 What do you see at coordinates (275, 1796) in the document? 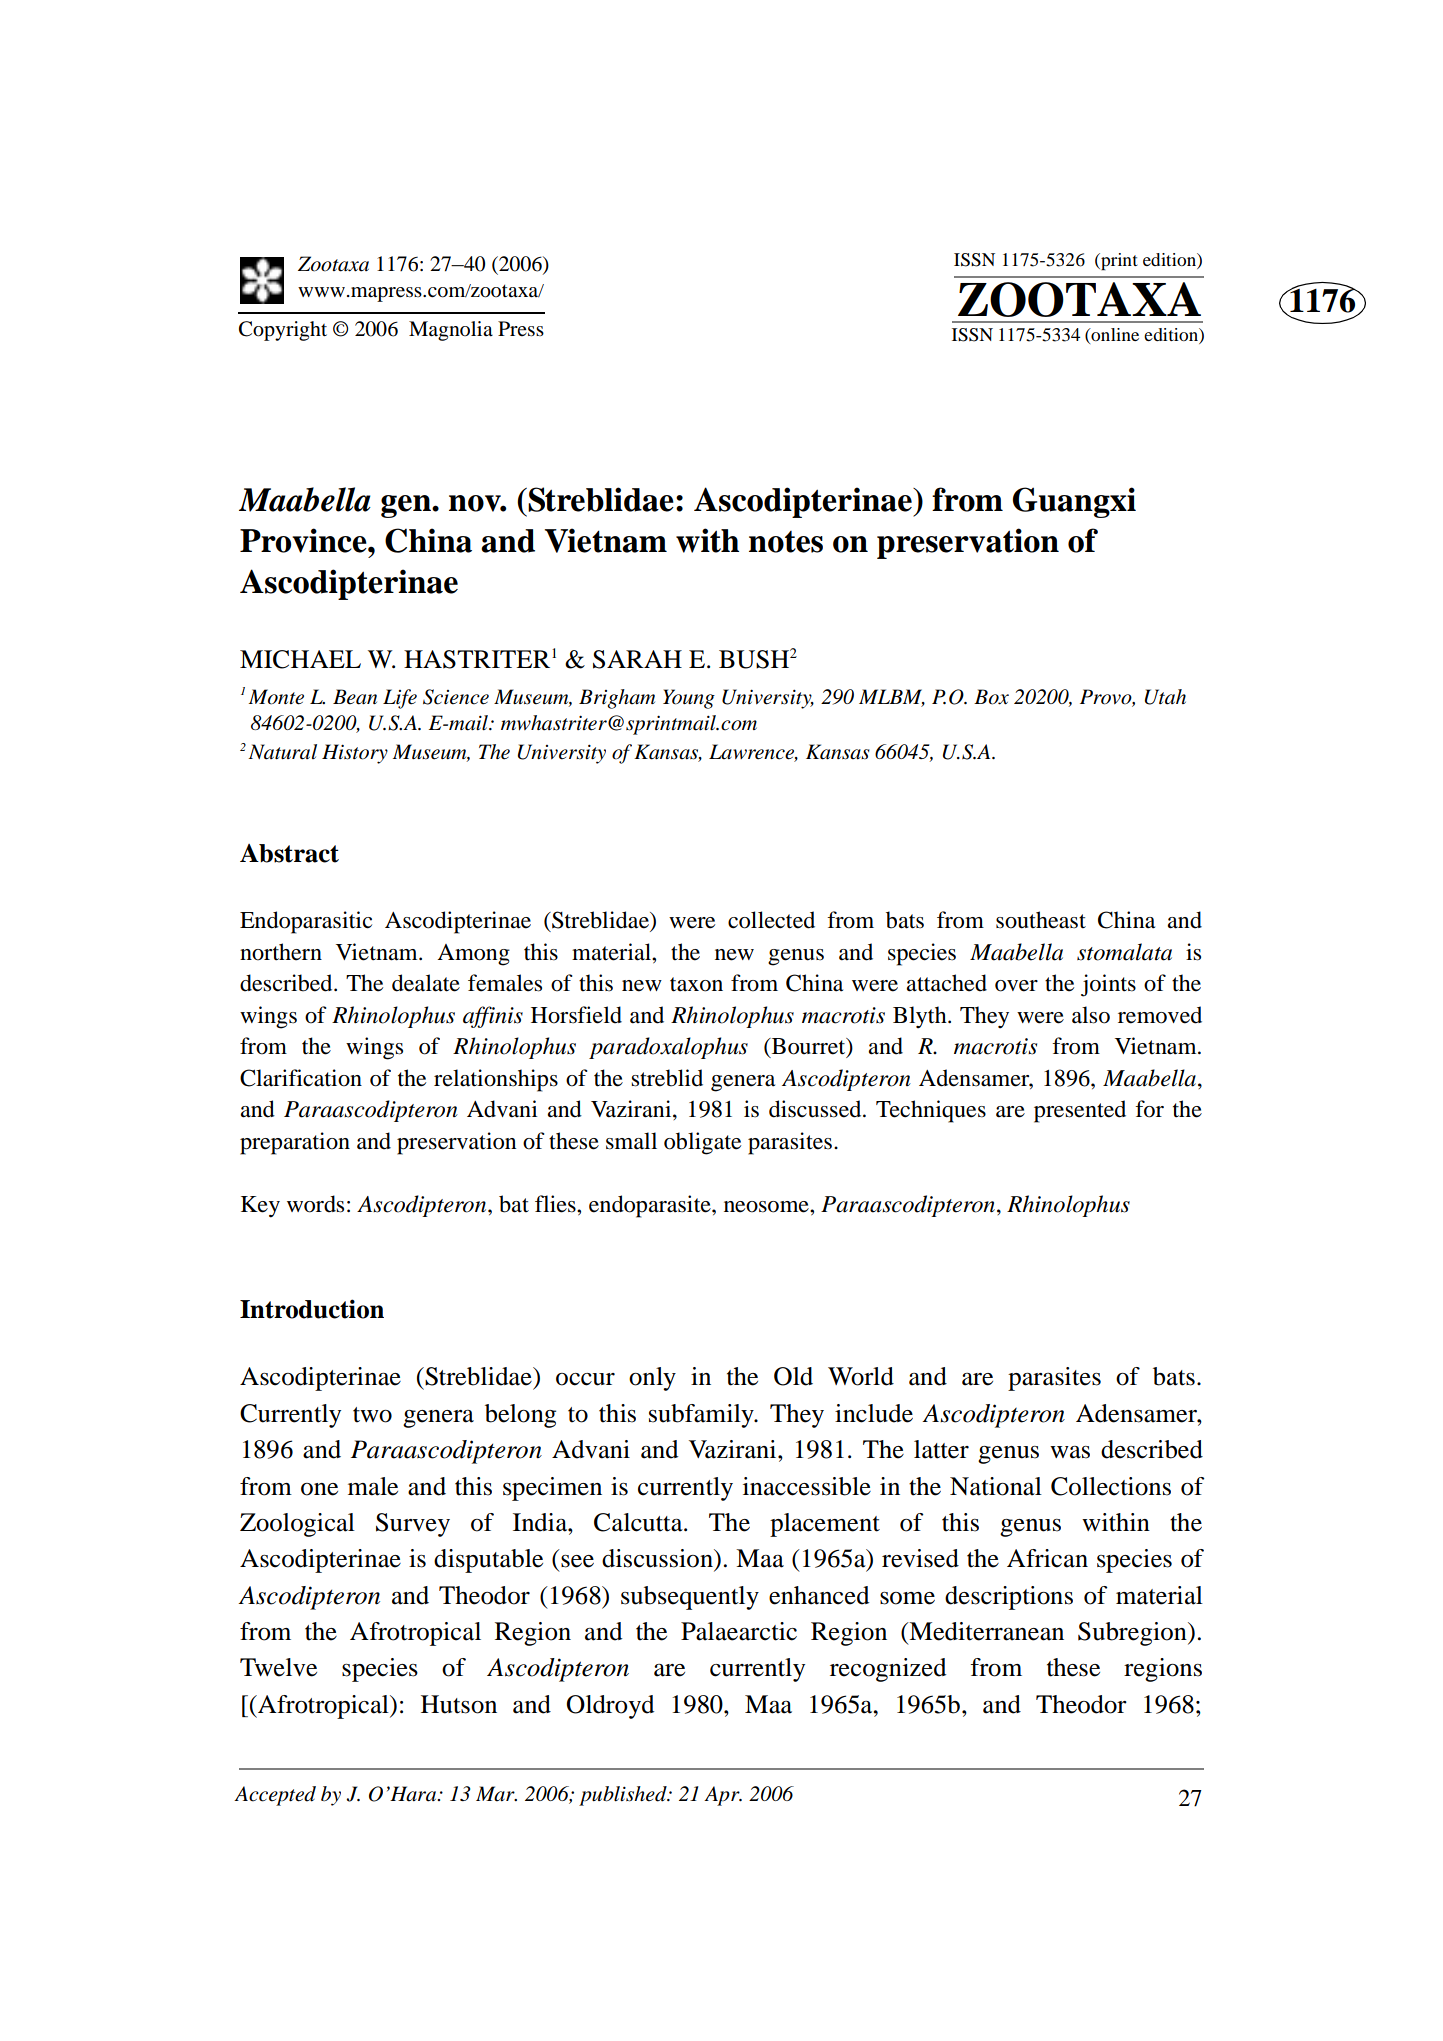
I see `Accepted` at bounding box center [275, 1796].
